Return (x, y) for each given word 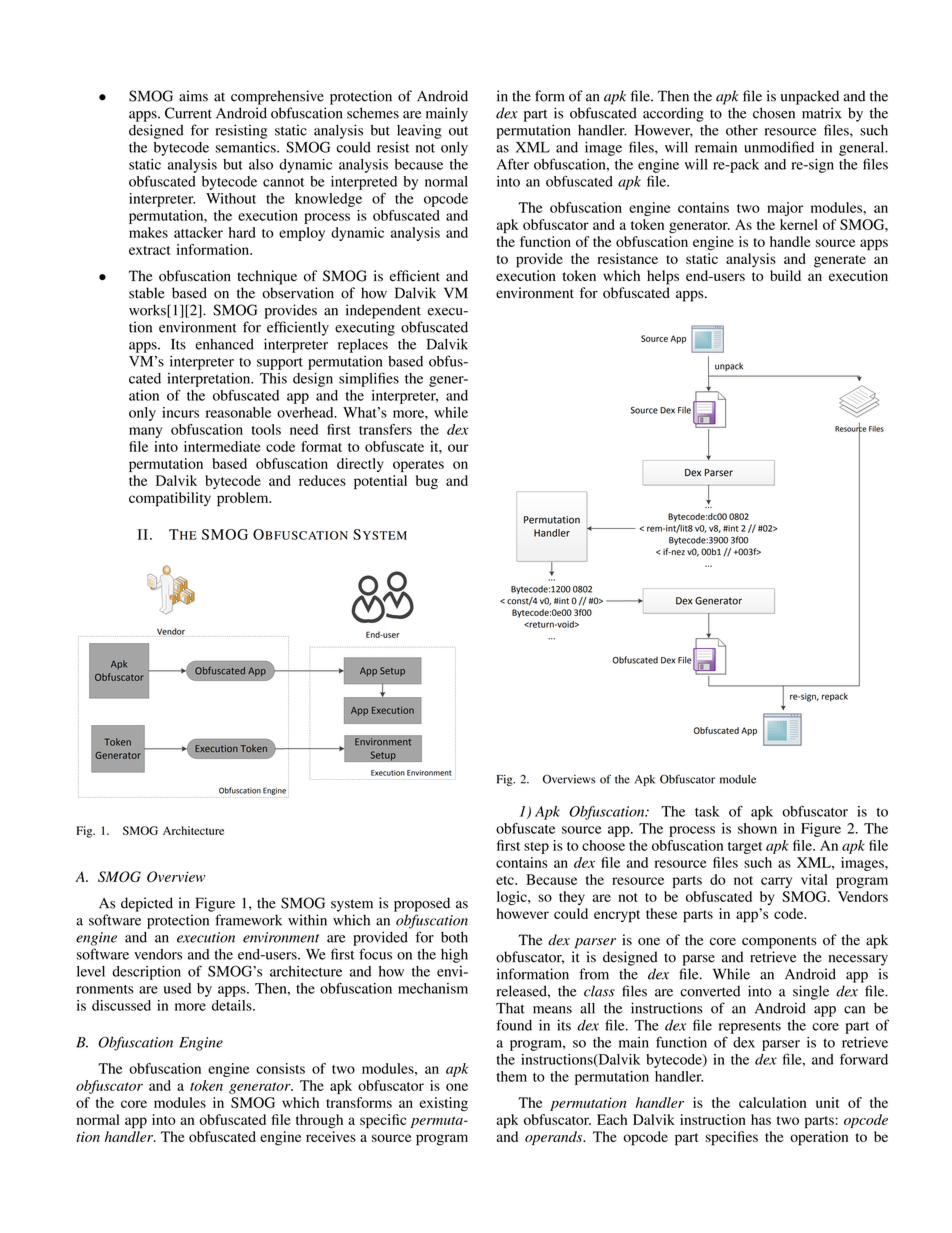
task (707, 811)
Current (188, 113)
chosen (774, 113)
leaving (419, 131)
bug (427, 482)
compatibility (170, 499)
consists (280, 1068)
